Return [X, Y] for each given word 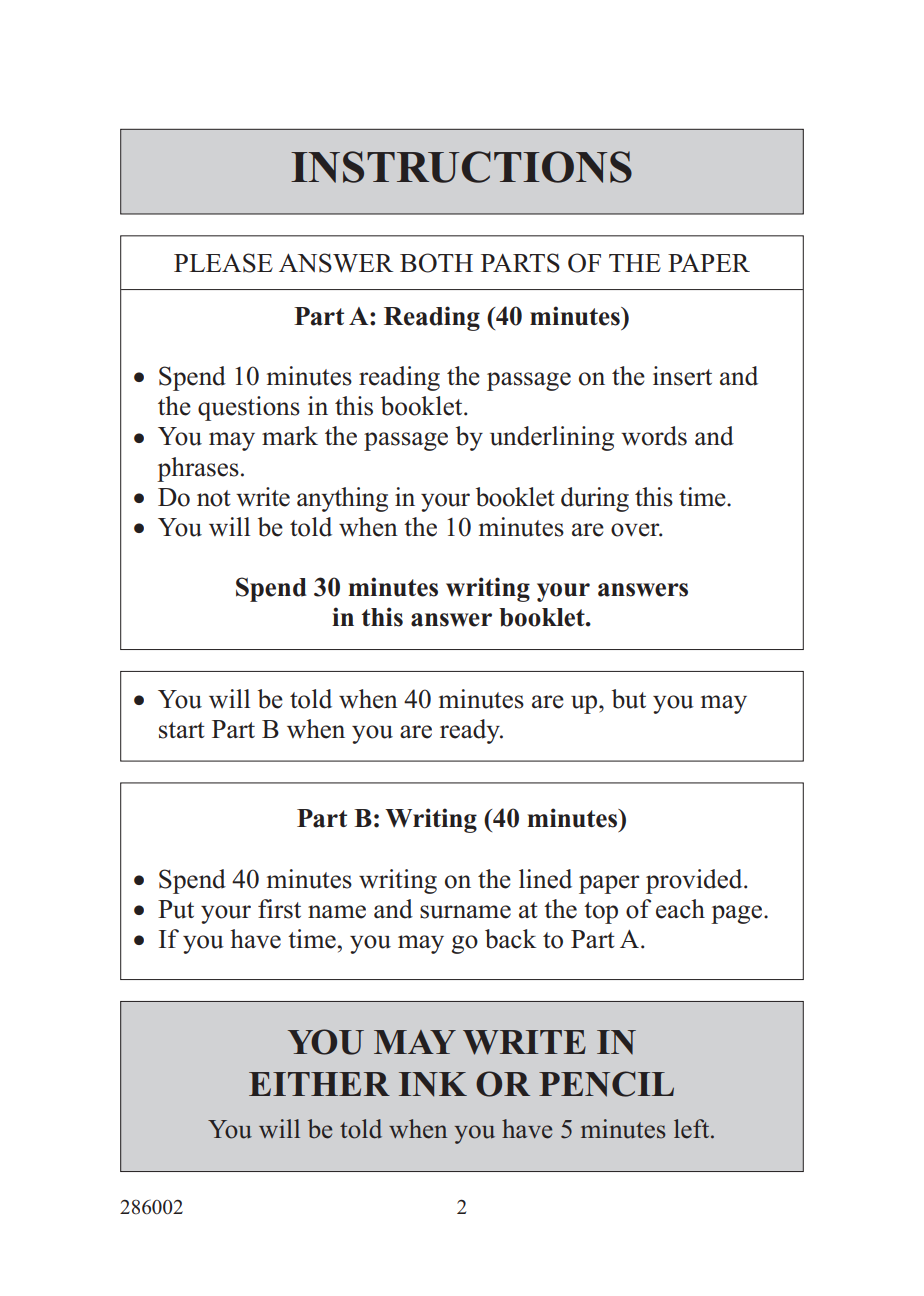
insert [682, 376]
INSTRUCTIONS [461, 167]
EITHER [319, 1084]
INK [433, 1084]
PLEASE [223, 263]
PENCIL [606, 1084]
